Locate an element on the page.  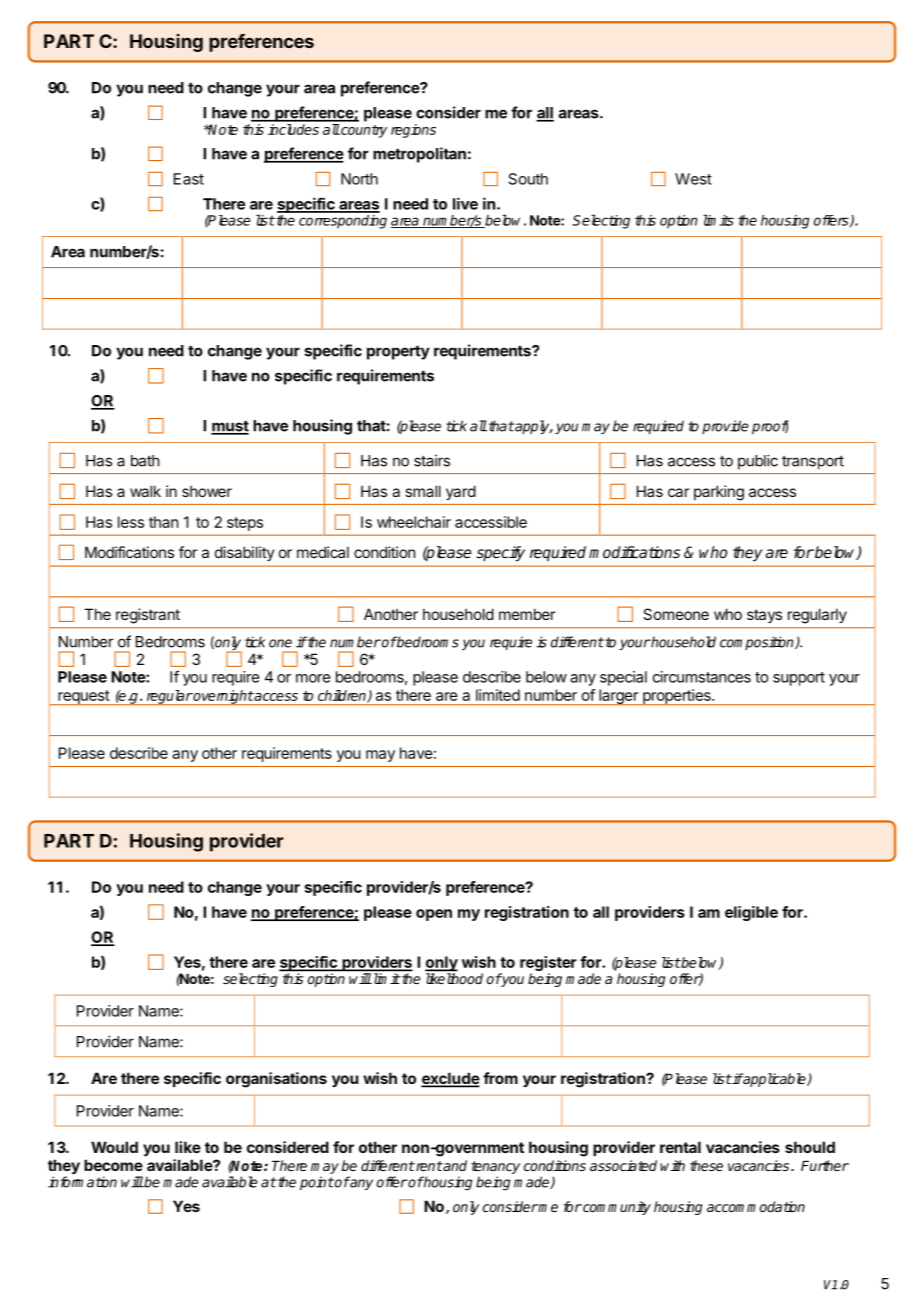
and is located at coordinates (454, 1165).
